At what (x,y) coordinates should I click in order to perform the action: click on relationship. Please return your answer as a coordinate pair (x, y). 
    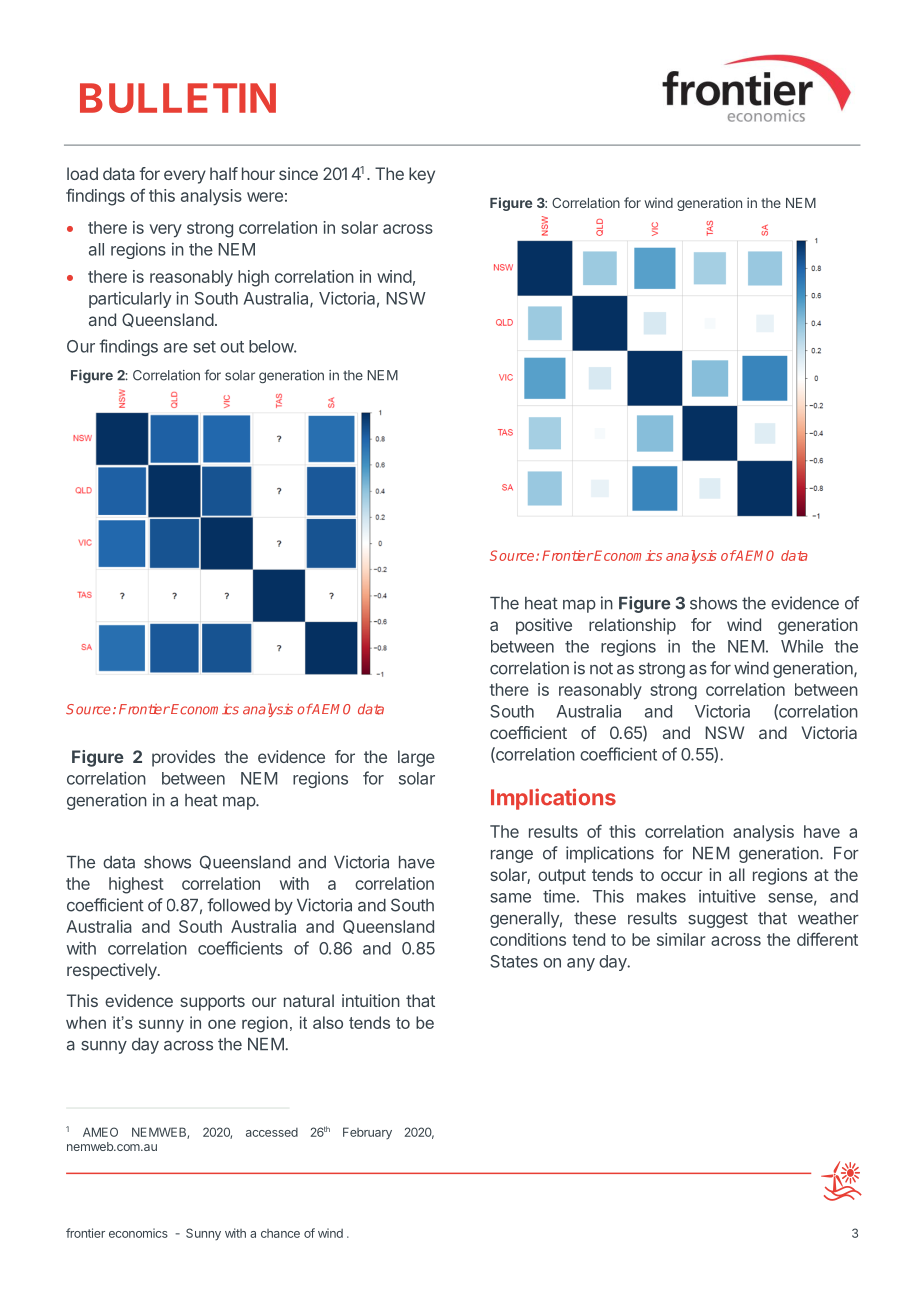
    Looking at the image, I should click on (632, 626).
